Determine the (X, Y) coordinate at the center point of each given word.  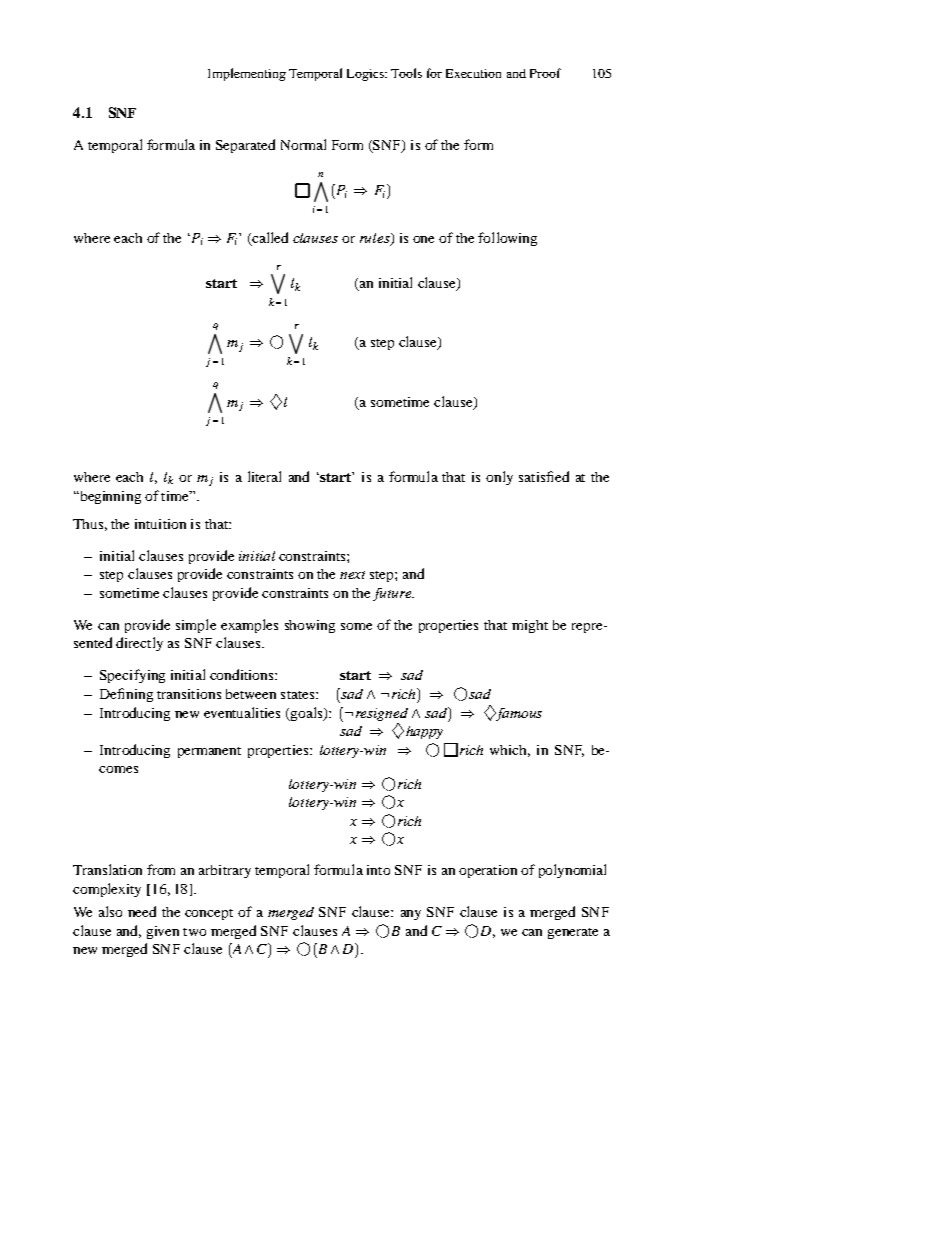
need (142, 911)
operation (488, 871)
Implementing (247, 74)
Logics (366, 75)
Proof (545, 73)
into (378, 870)
